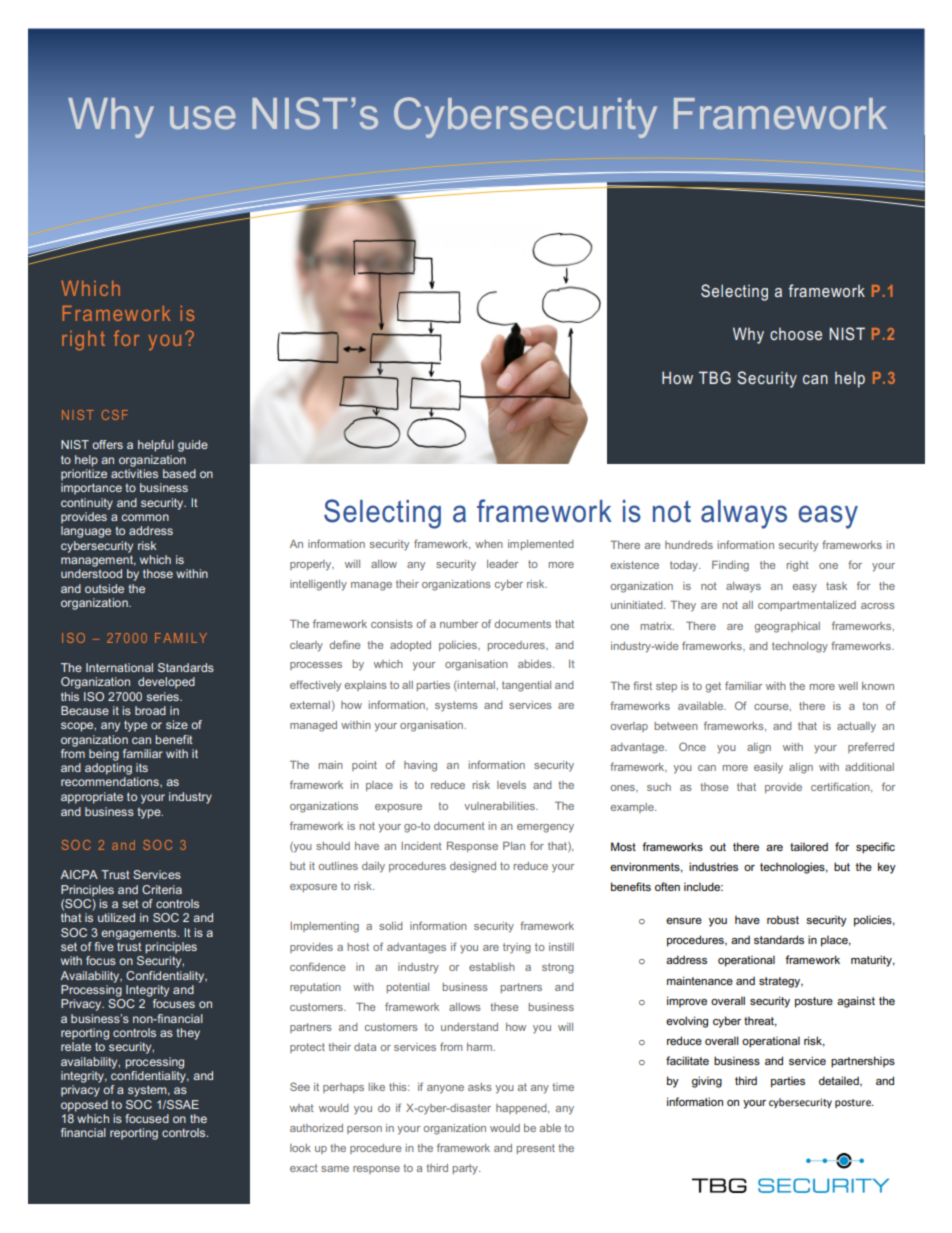 Image resolution: width=952 pixels, height=1233 pixels. Describe the element at coordinates (715, 377) in the screenshot. I see `TBG` at that location.
